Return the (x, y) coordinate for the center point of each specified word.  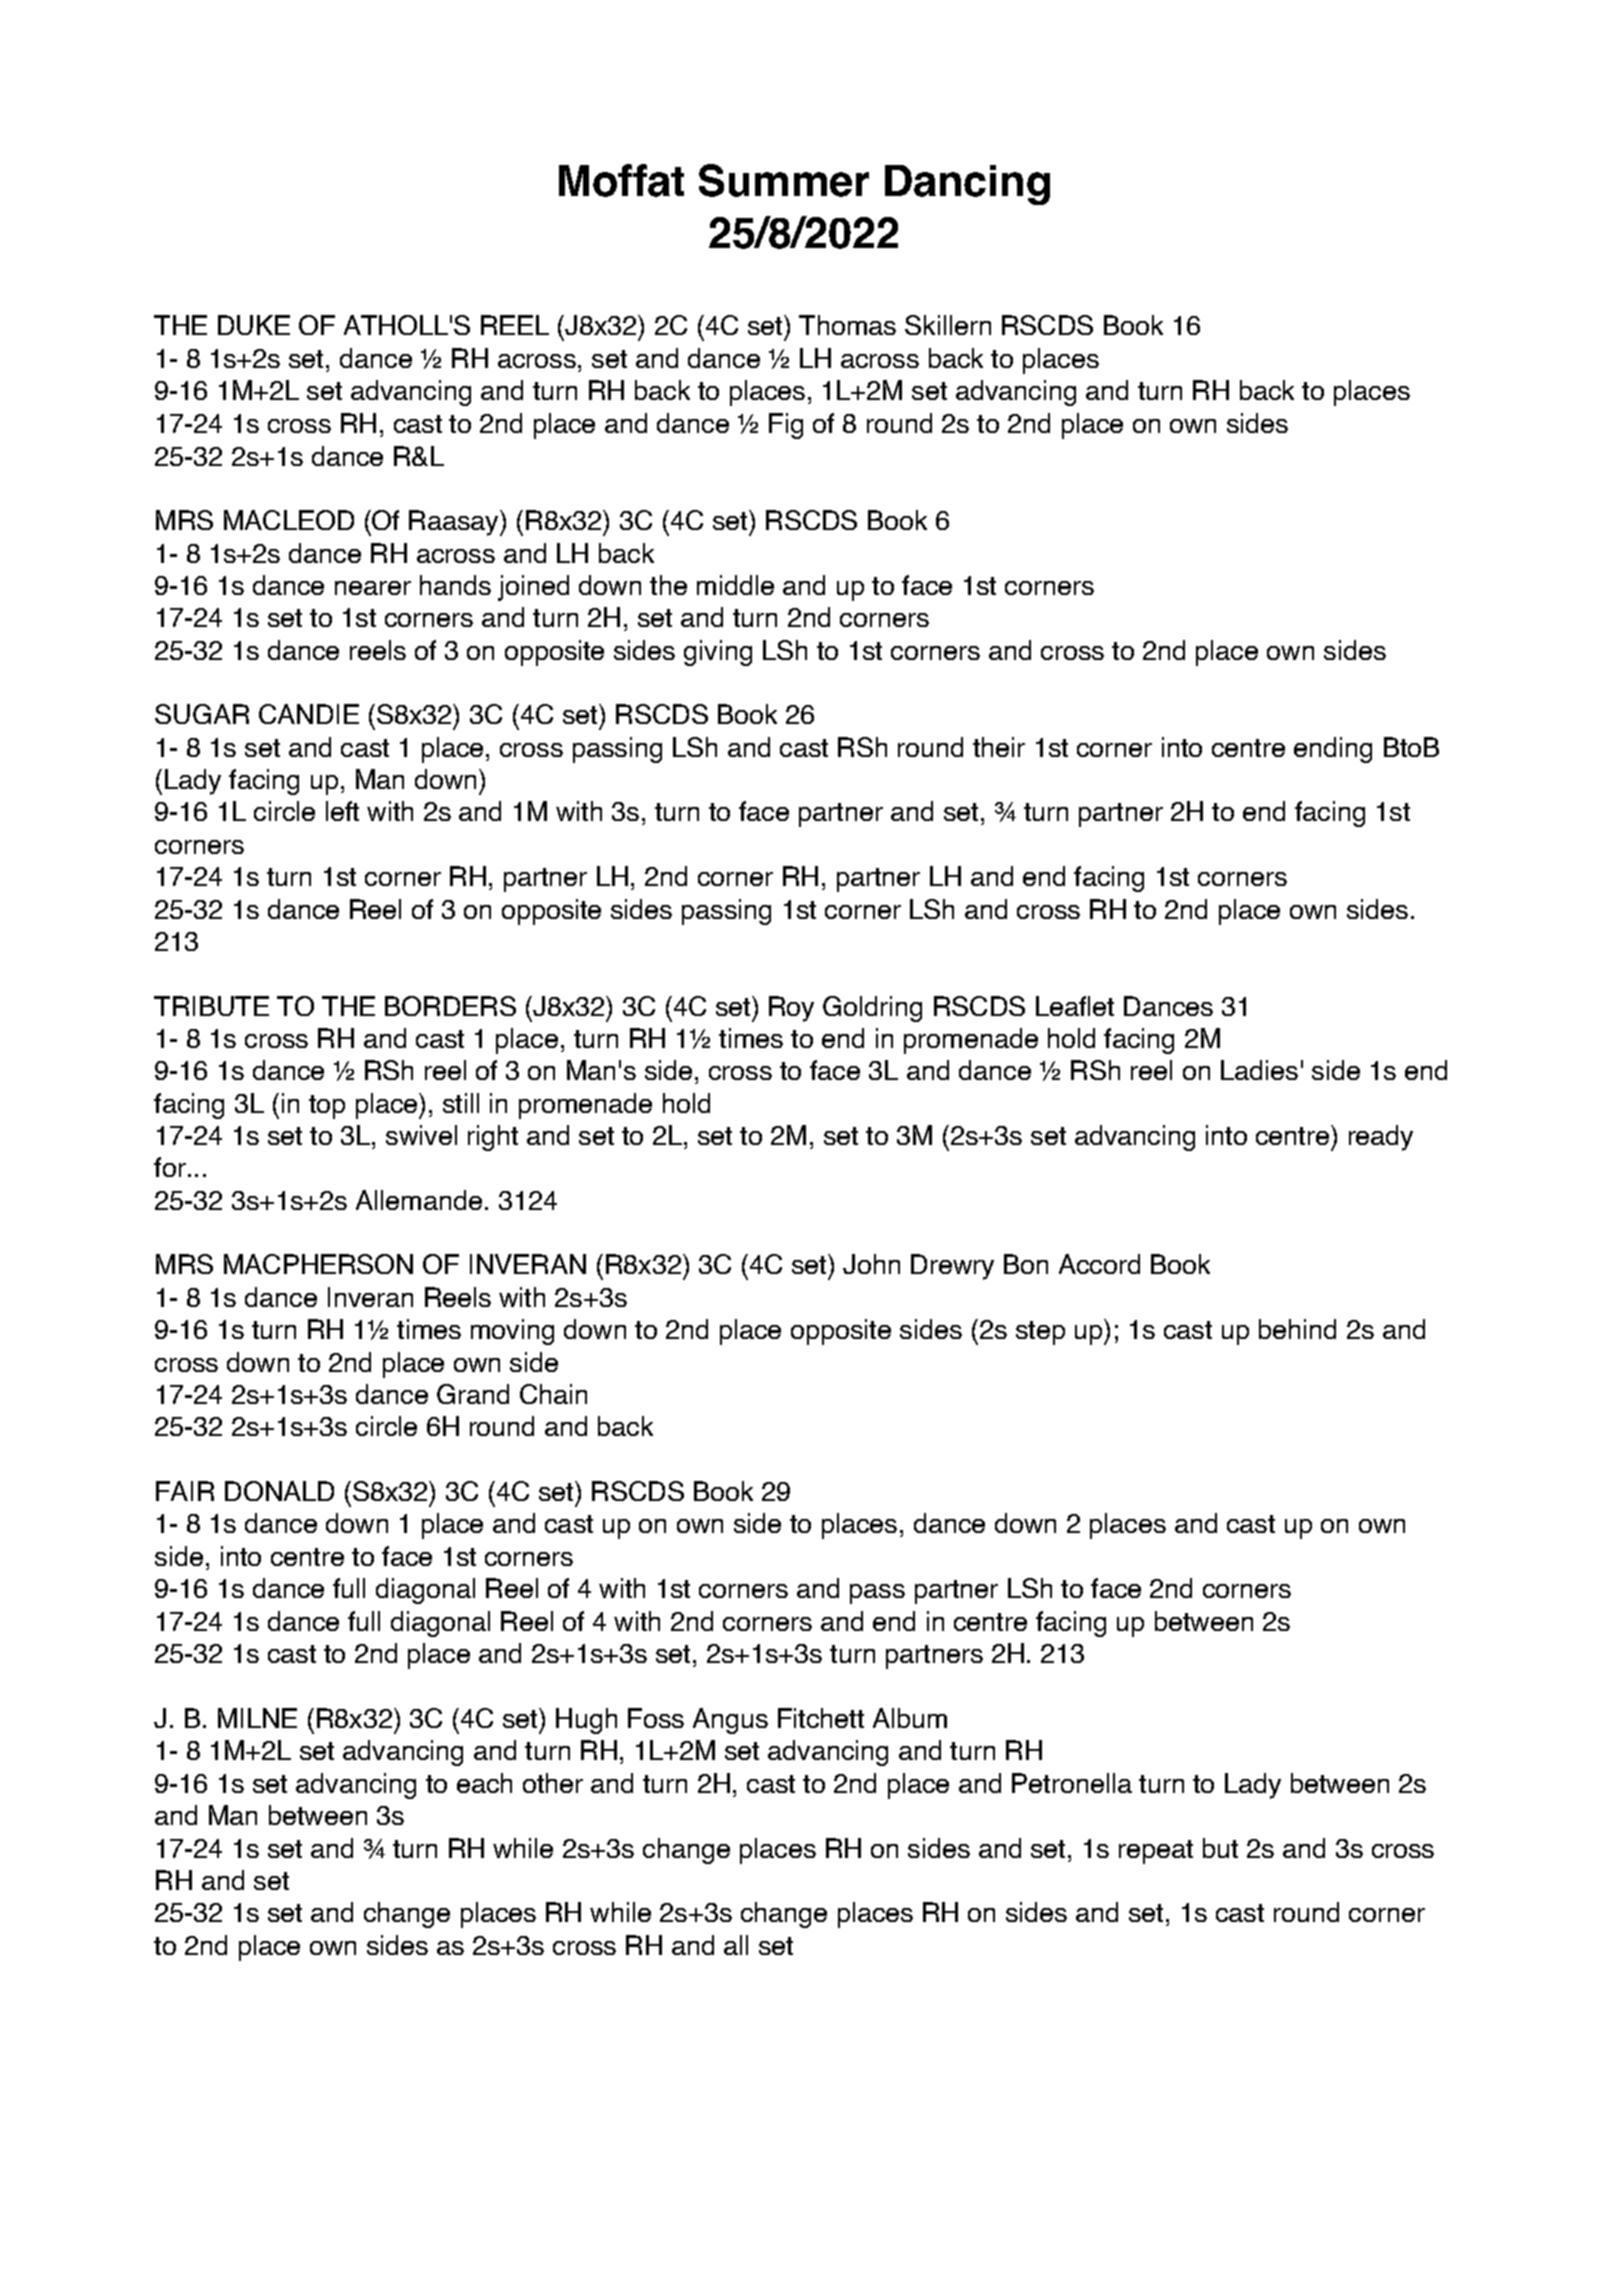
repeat (1156, 1852)
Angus (730, 1721)
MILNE (257, 1718)
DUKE (254, 325)
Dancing (967, 185)
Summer (784, 180)
